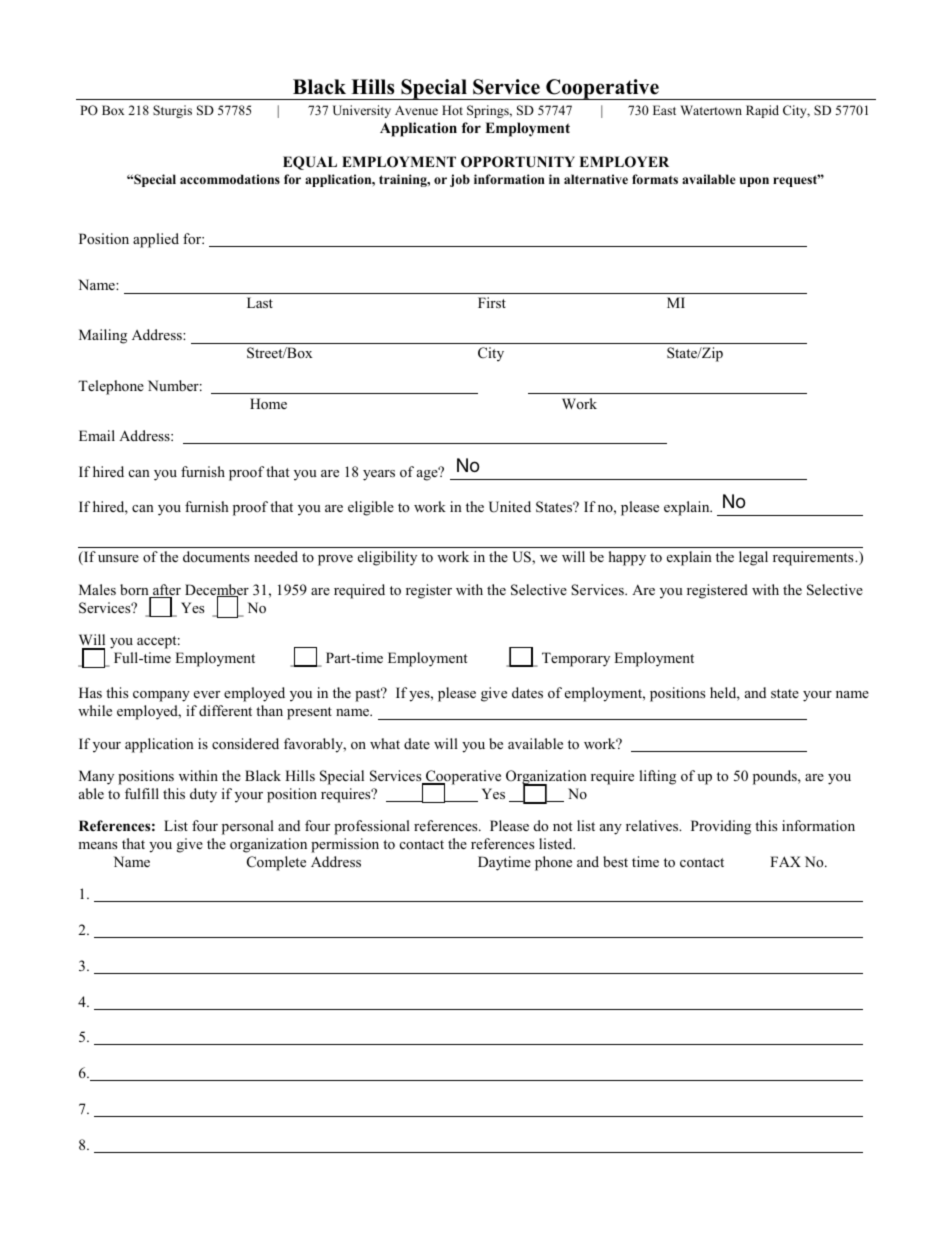 This page has width=952, height=1233. I want to click on Email, so click(97, 435).
